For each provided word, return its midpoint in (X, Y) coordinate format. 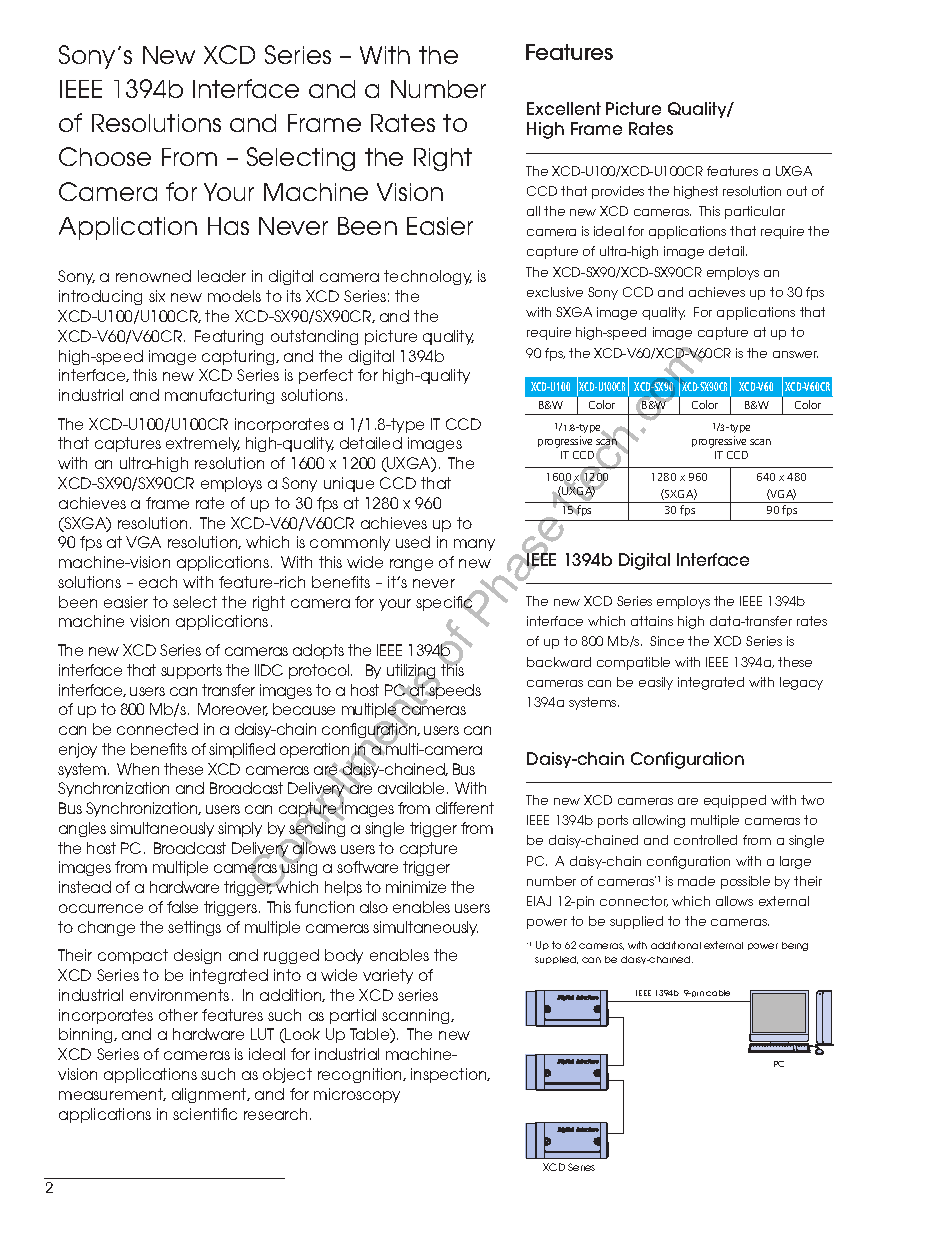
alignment (211, 1095)
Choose (105, 156)
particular (755, 212)
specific (446, 604)
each (158, 582)
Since (667, 641)
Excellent (564, 108)
